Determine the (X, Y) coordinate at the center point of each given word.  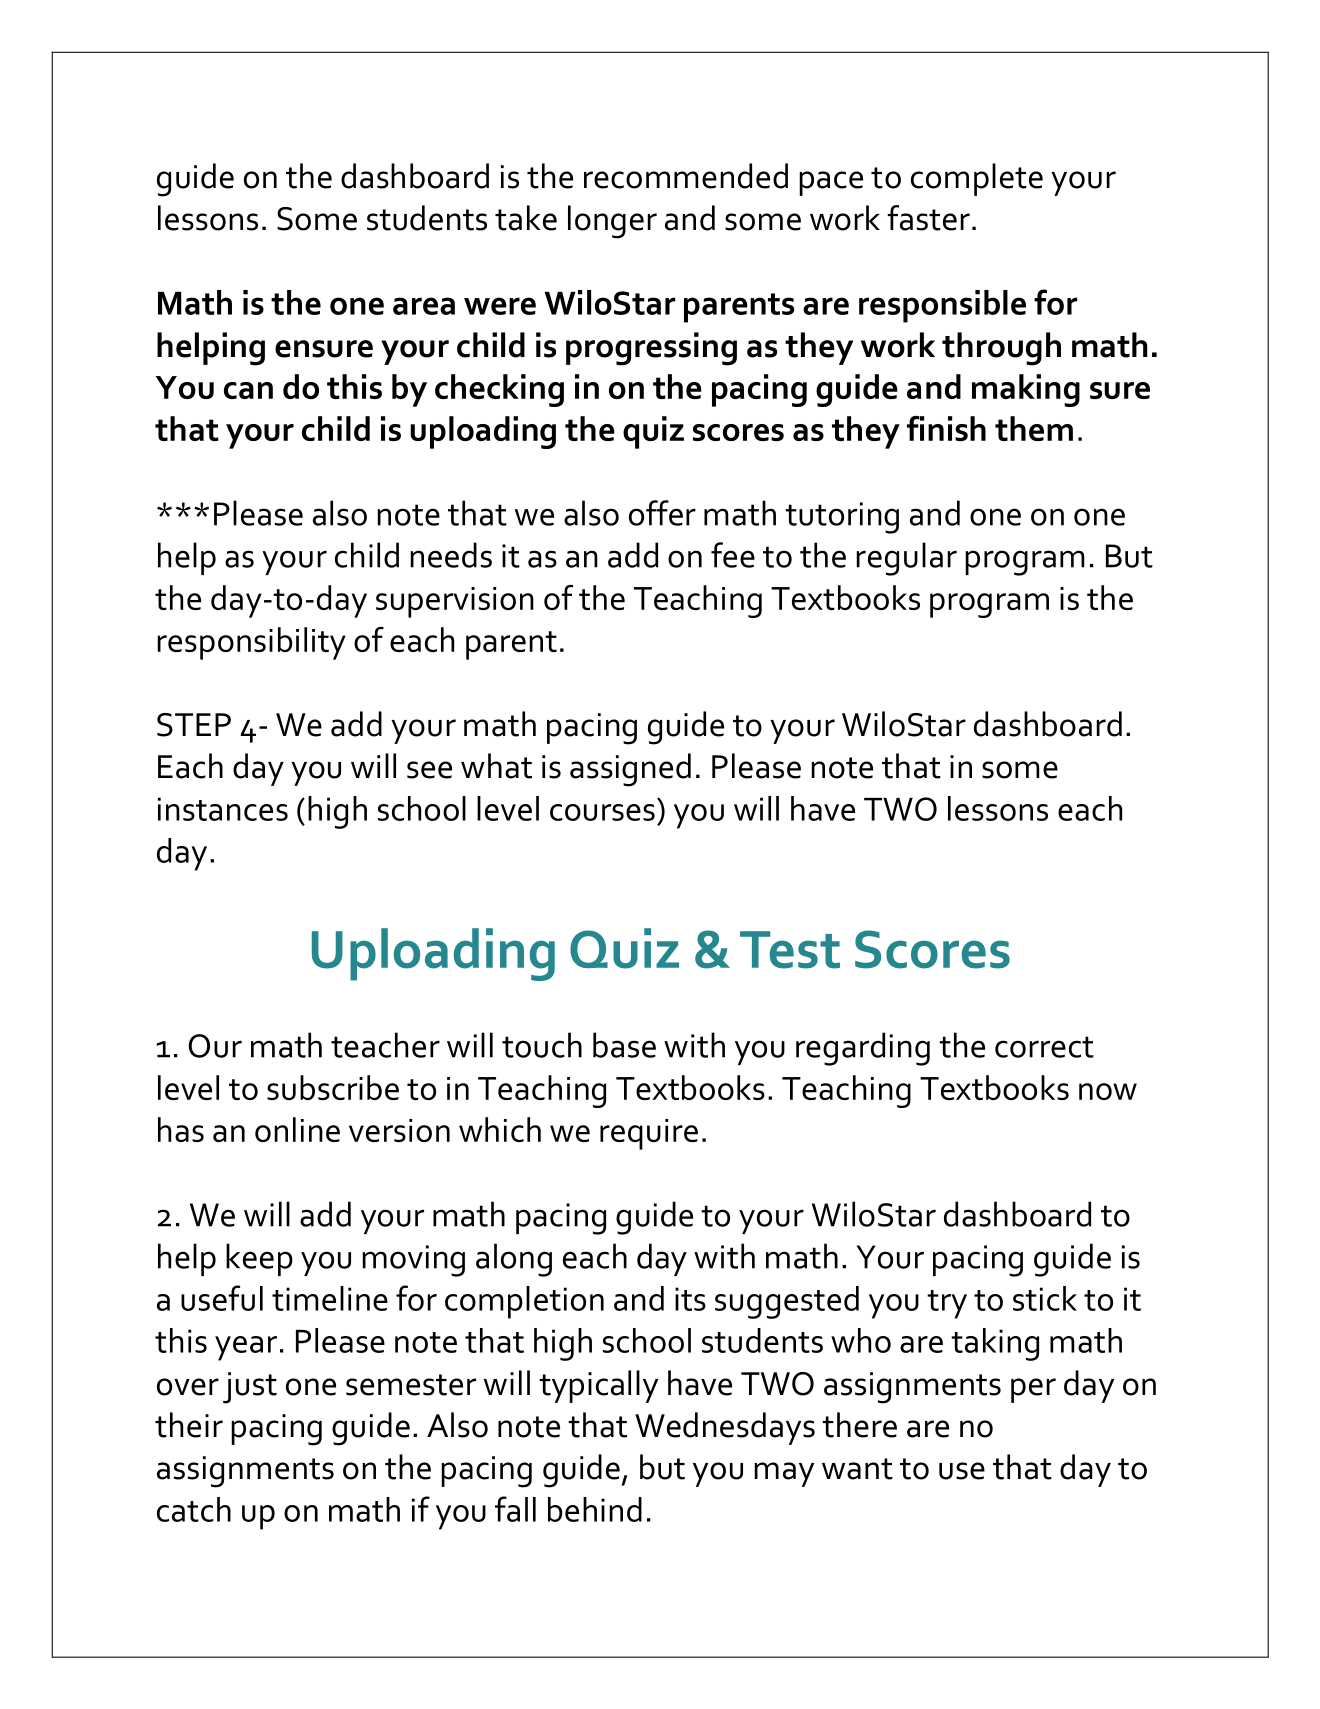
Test (790, 950)
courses (602, 812)
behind (595, 1509)
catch (194, 1509)
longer (612, 222)
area (424, 306)
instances (223, 809)
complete (977, 179)
